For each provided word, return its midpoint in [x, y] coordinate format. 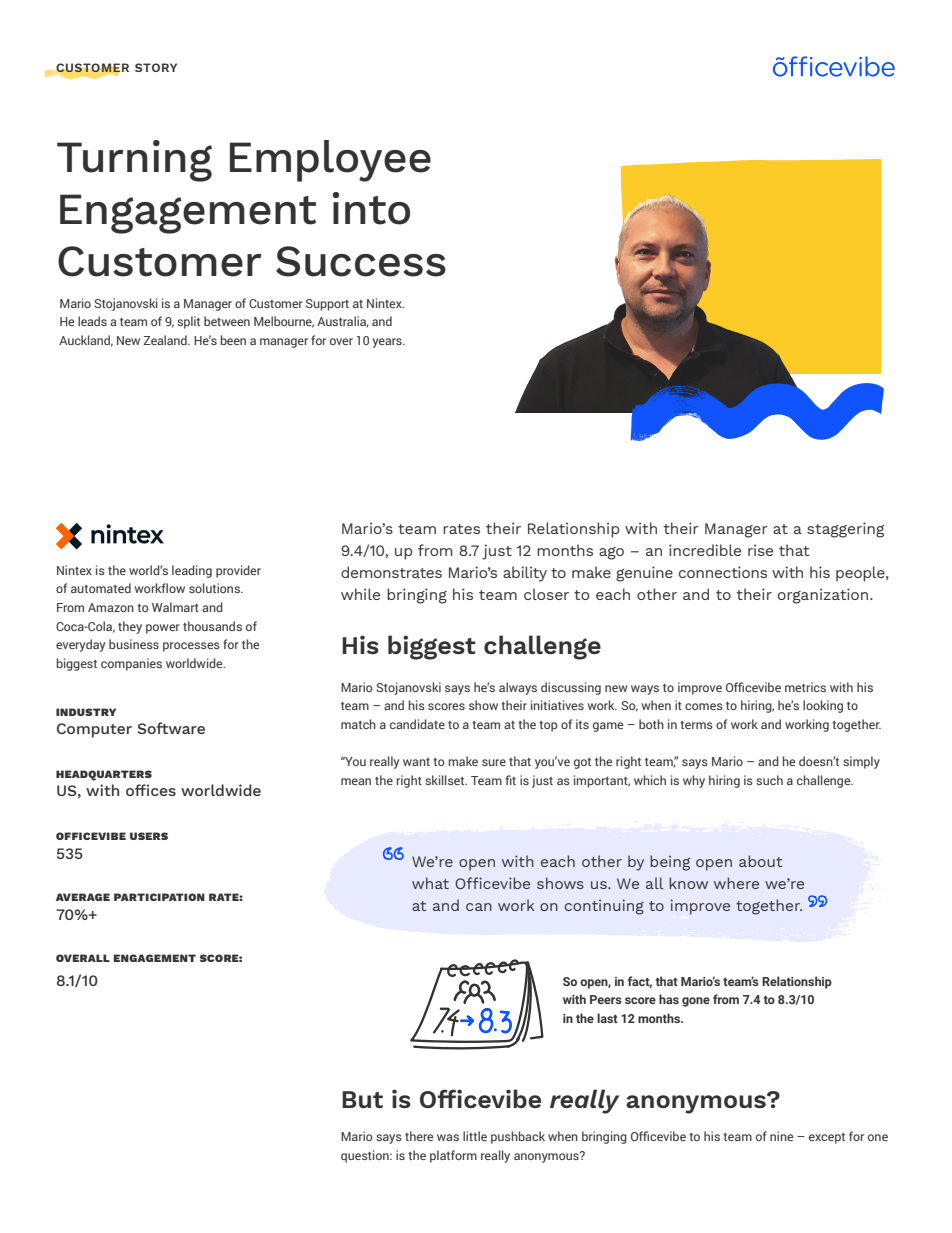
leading [192, 571]
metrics [805, 687]
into [371, 208]
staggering [845, 530]
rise [760, 550]
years [388, 343]
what [430, 883]
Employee [330, 161]
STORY [156, 67]
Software [171, 728]
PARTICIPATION [159, 897]
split [188, 322]
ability [525, 574]
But [362, 1099]
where [736, 883]
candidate [417, 724]
